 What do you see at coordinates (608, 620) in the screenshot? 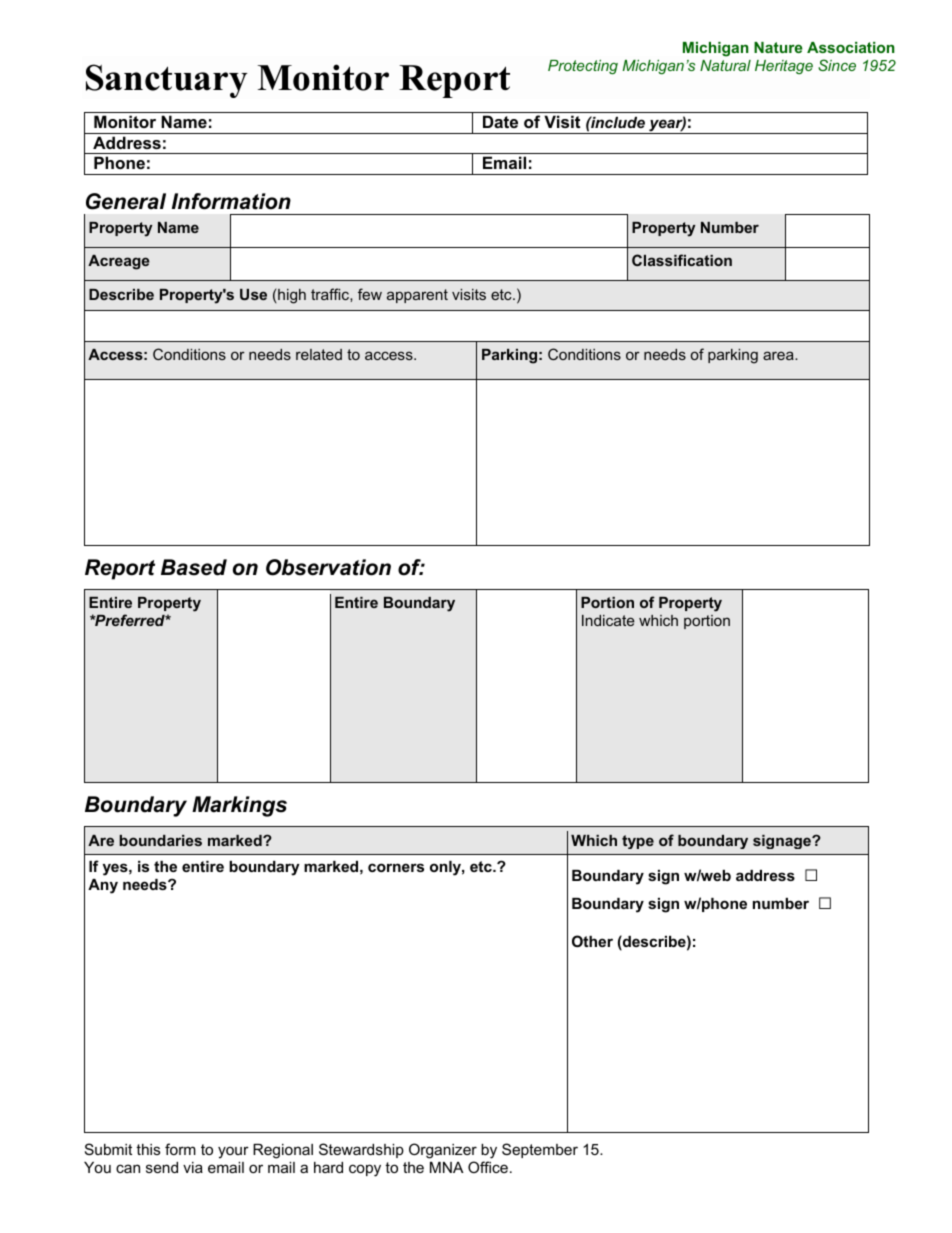
I see `Indicate` at bounding box center [608, 620].
